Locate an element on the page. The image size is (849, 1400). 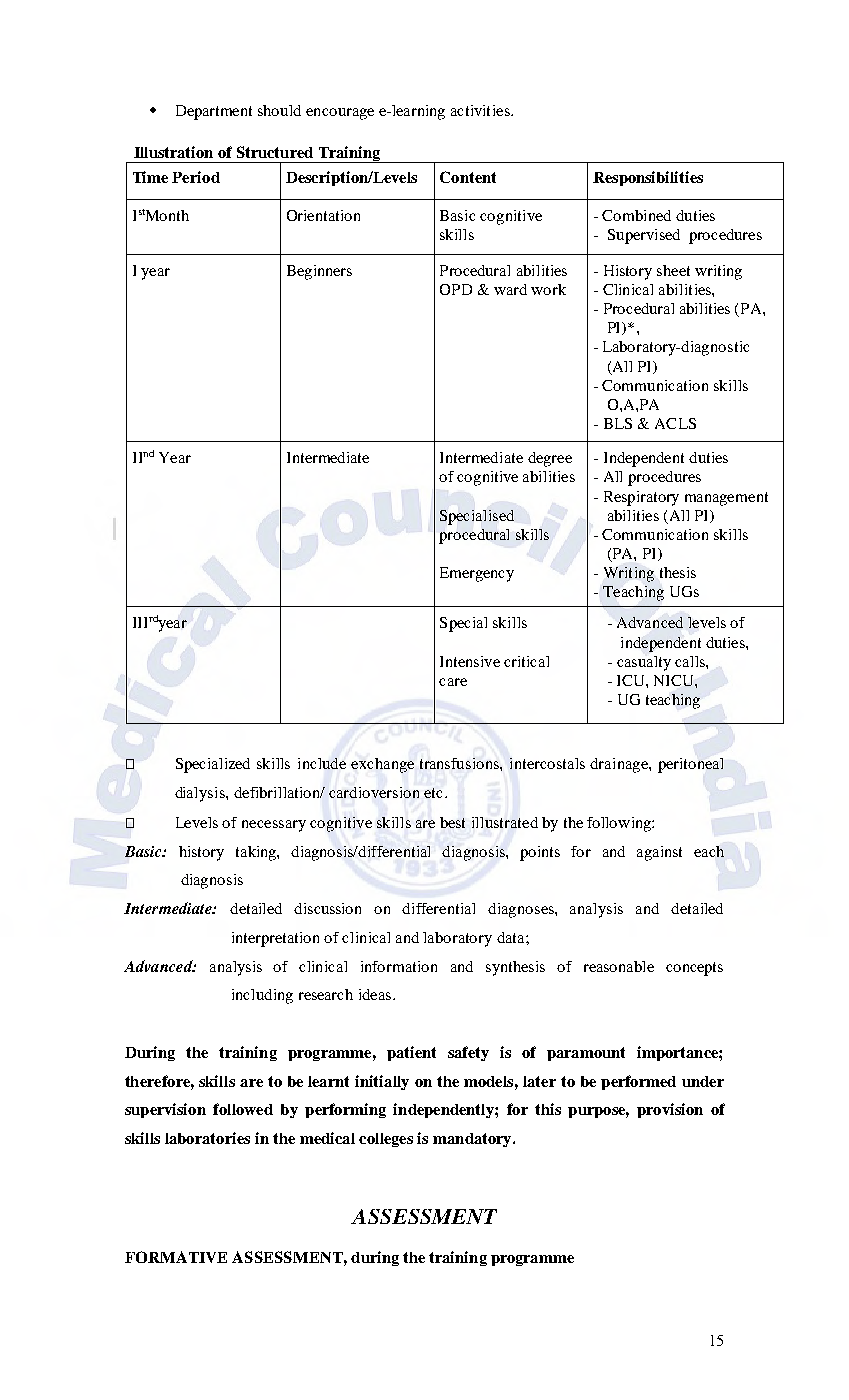
Responsibilities is located at coordinates (648, 178).
